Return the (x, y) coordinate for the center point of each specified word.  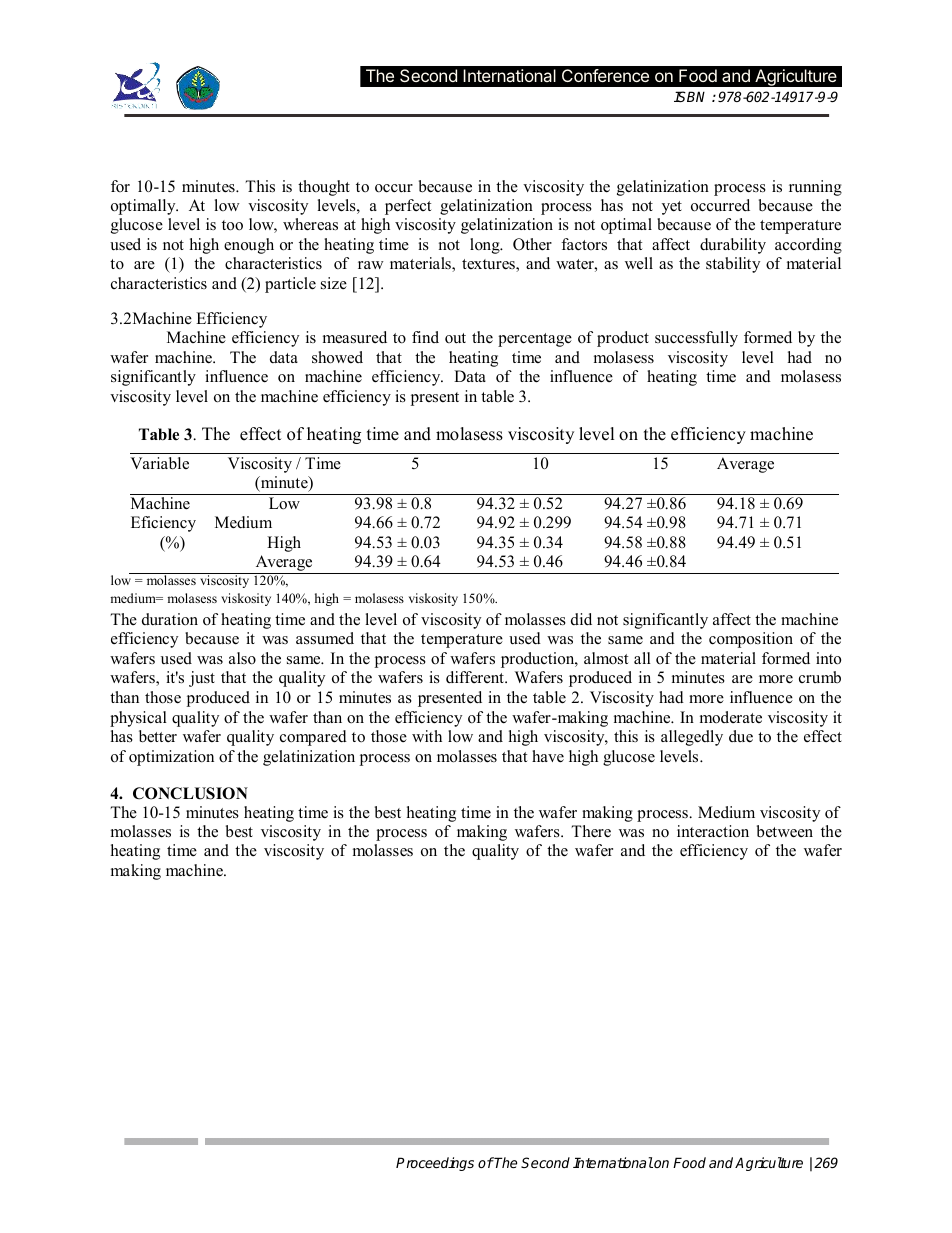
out (455, 338)
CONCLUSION (190, 793)
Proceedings (435, 1164)
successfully (696, 339)
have (548, 756)
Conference (605, 75)
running (815, 188)
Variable (159, 463)
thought (324, 188)
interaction (713, 831)
